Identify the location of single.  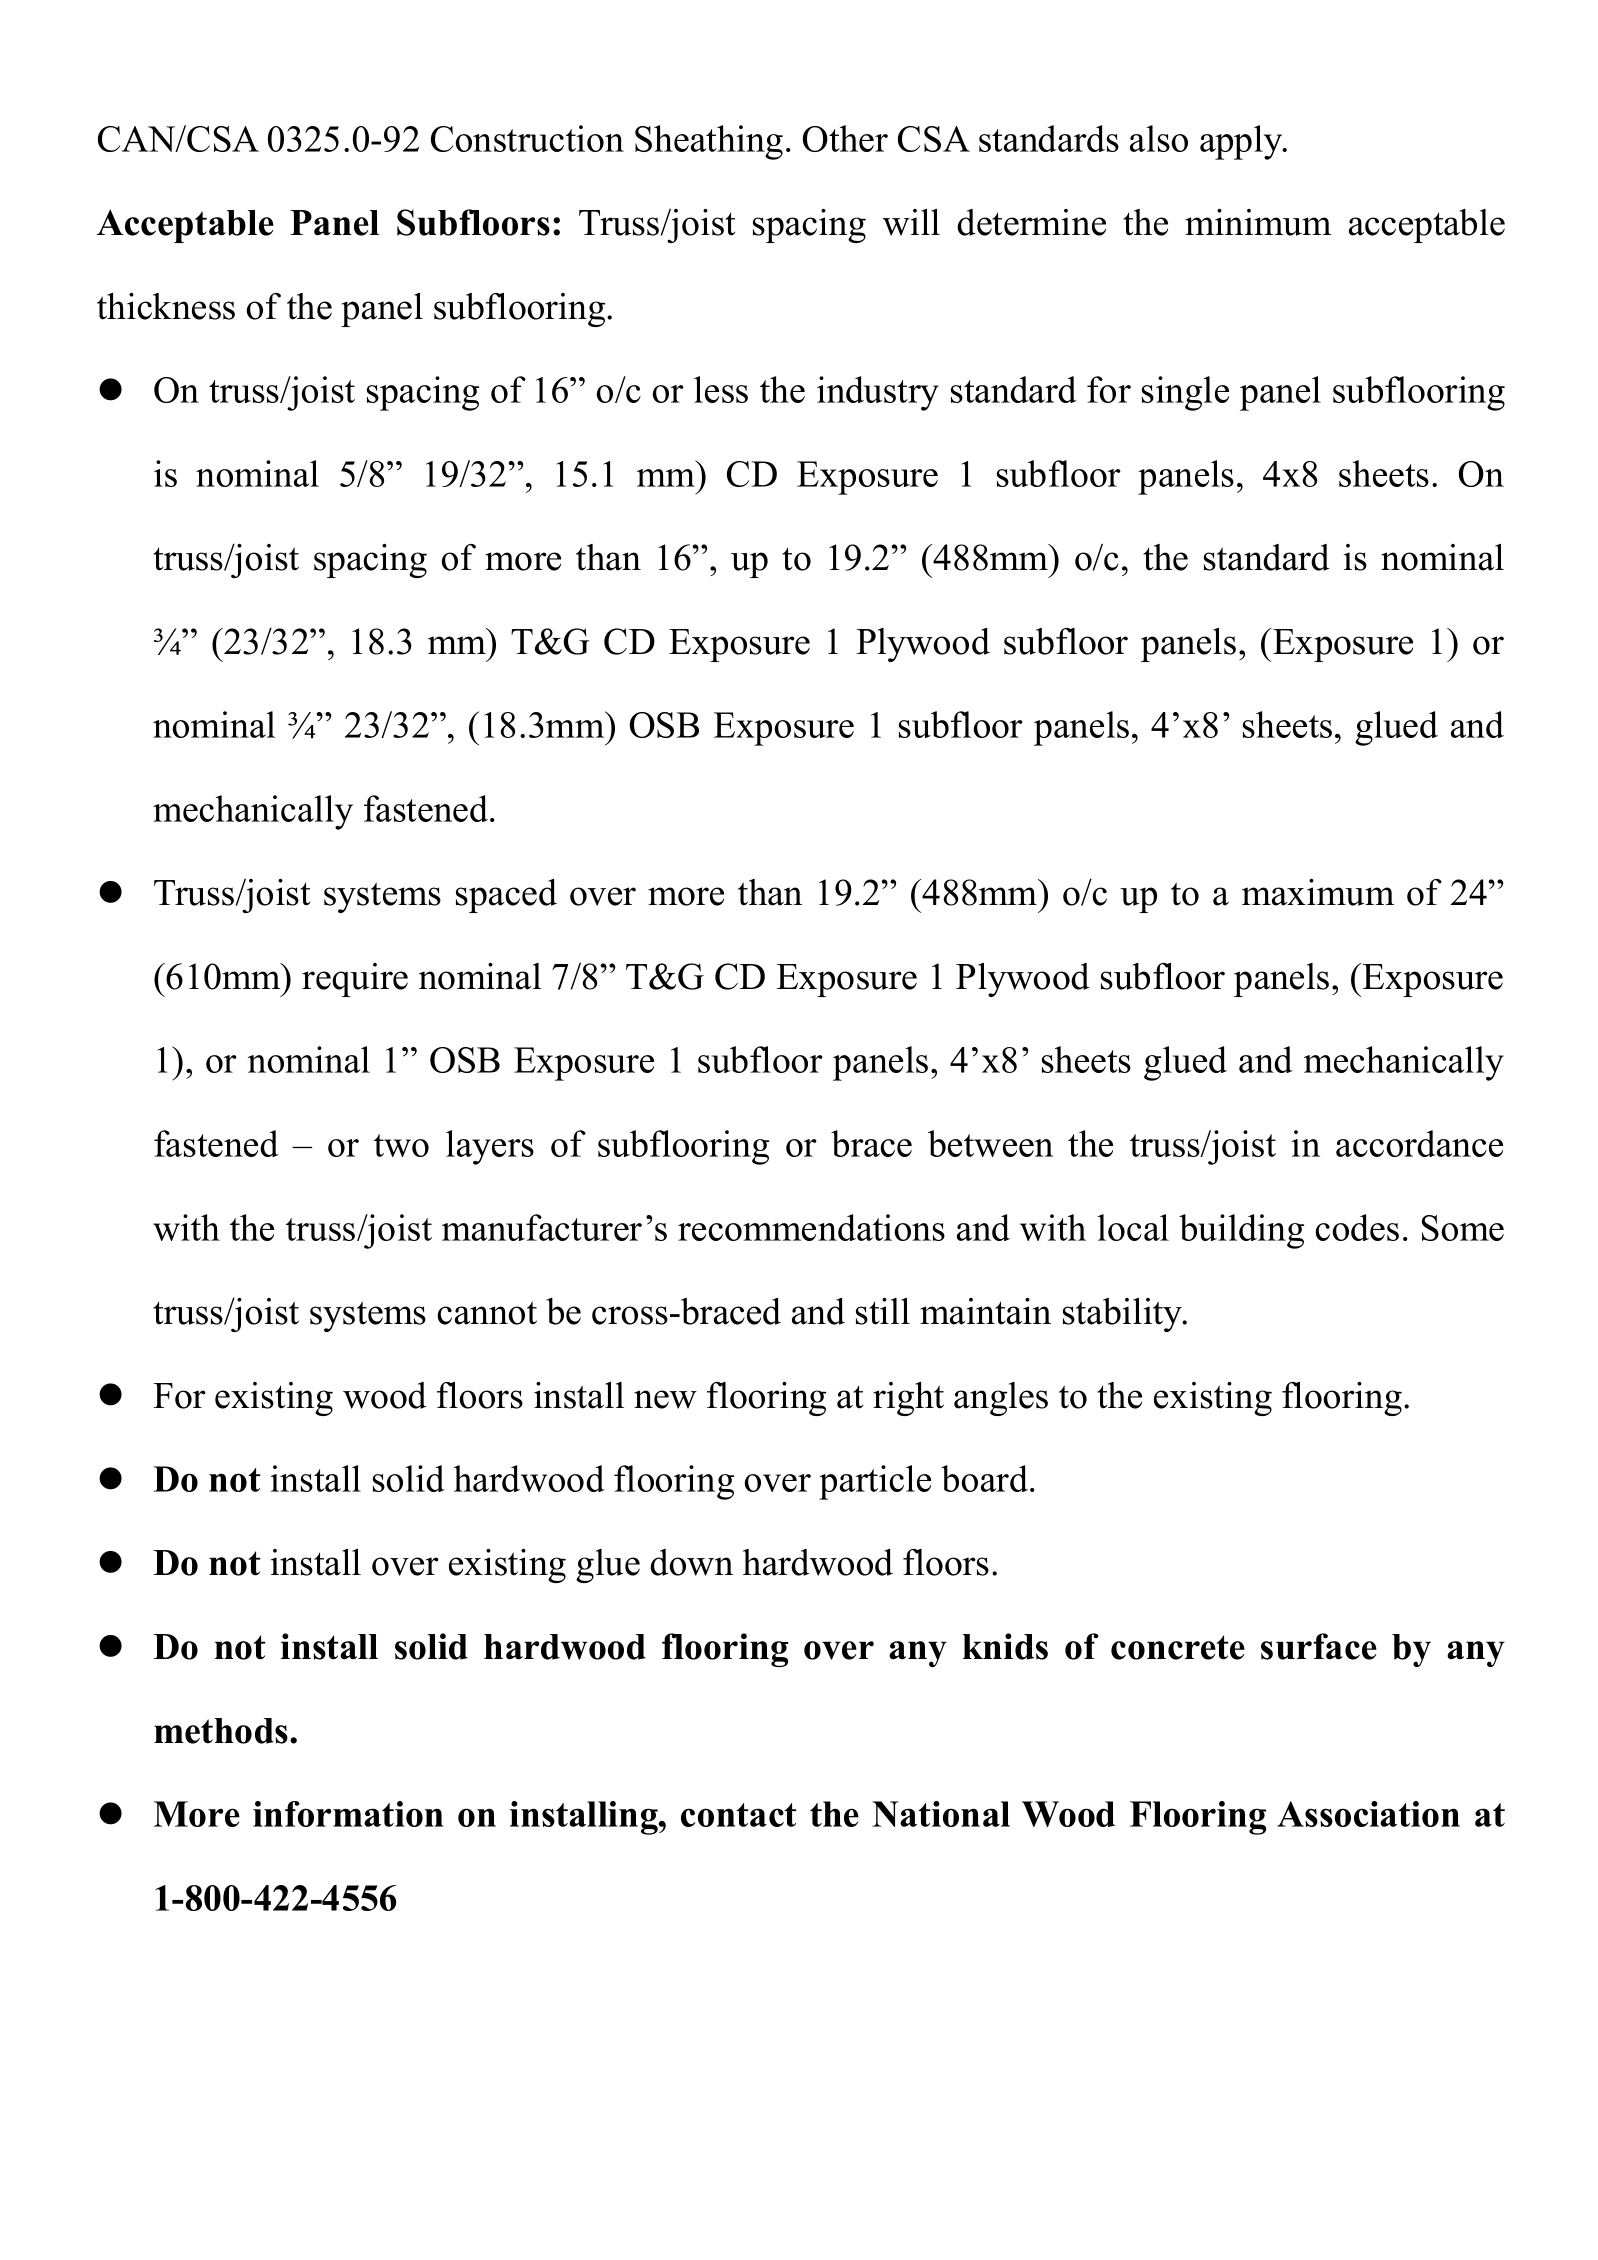
(1185, 393).
